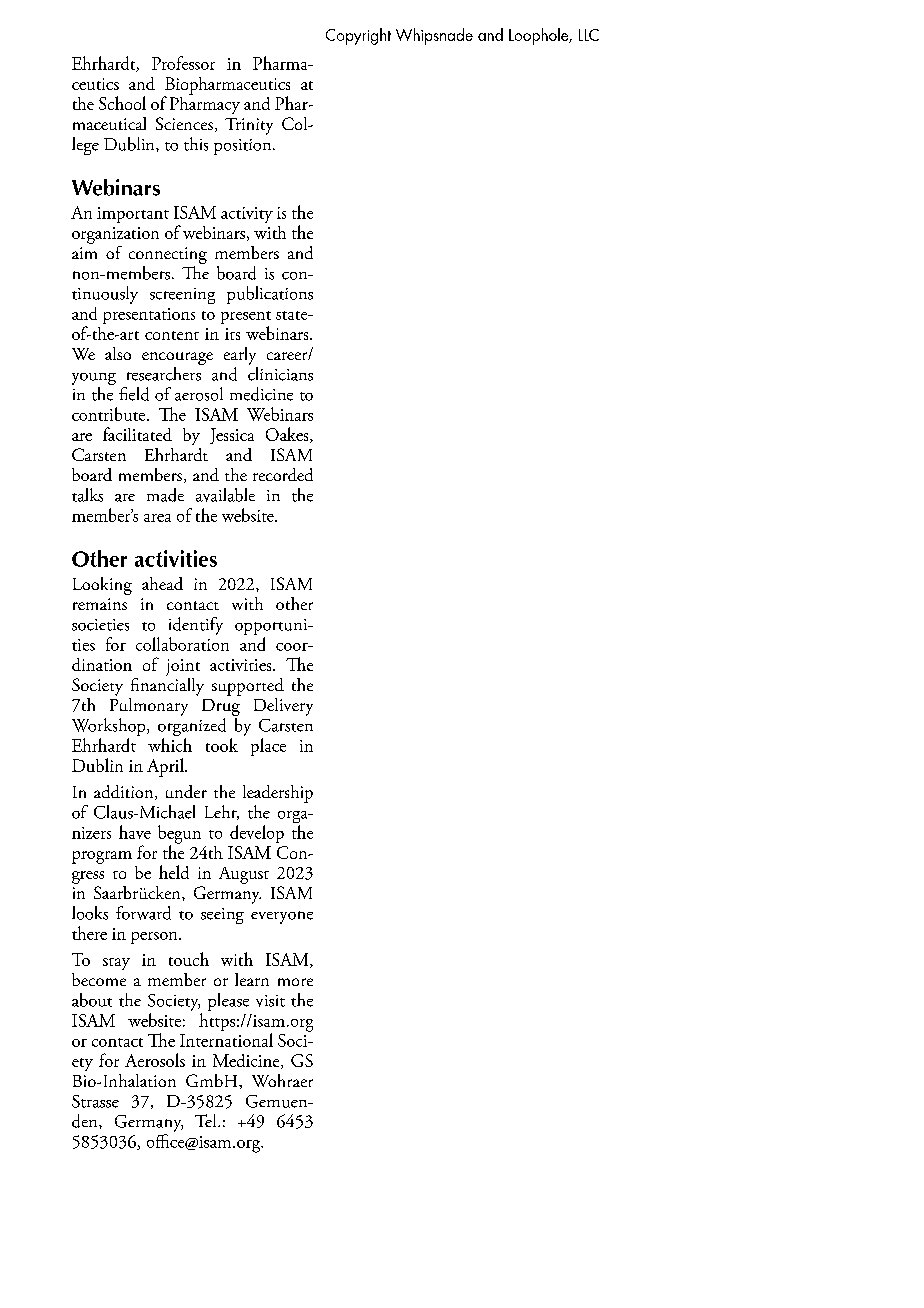  What do you see at coordinates (282, 917) in the screenshot?
I see `everyone` at bounding box center [282, 917].
